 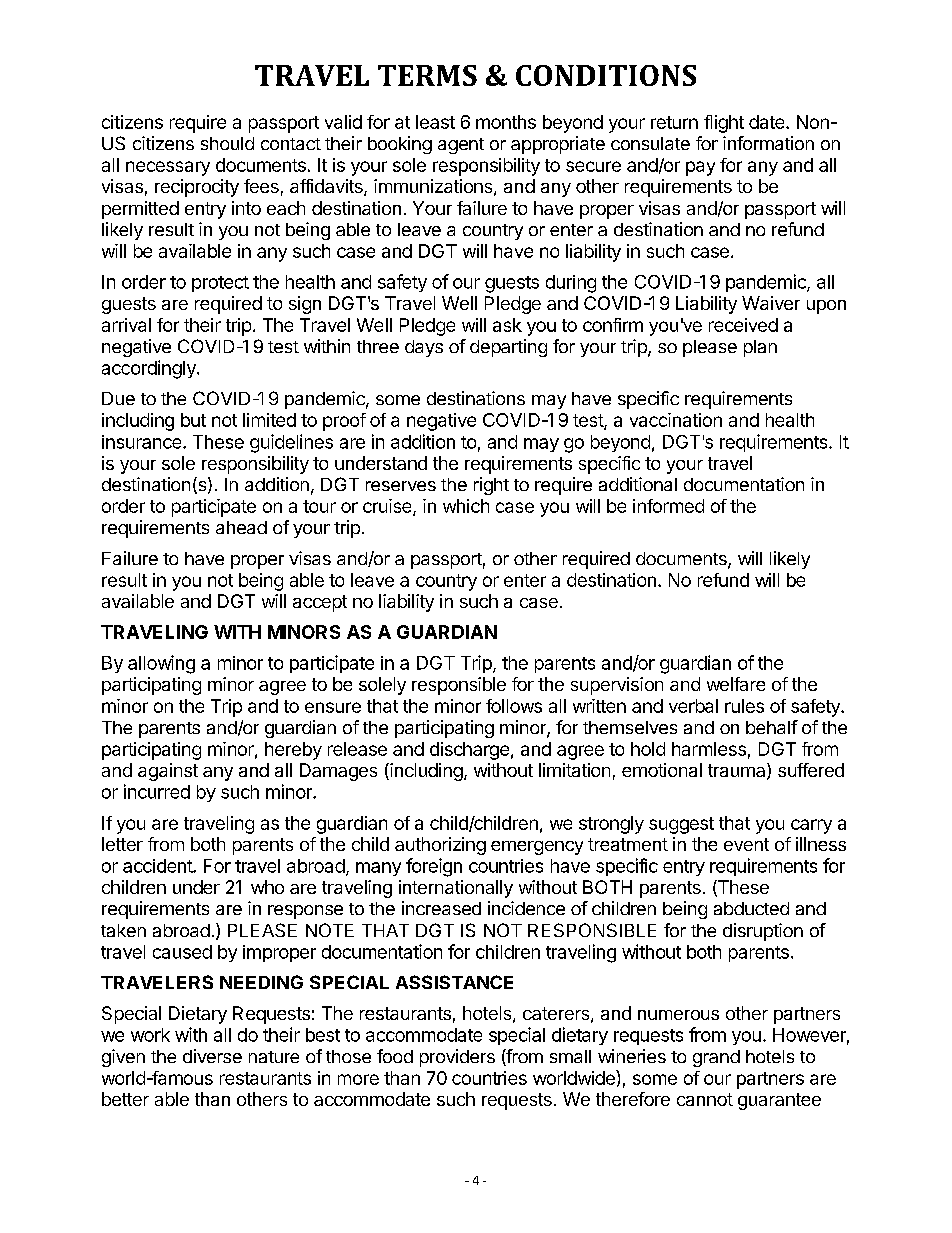 What do you see at coordinates (724, 124) in the screenshot?
I see `flight` at bounding box center [724, 124].
